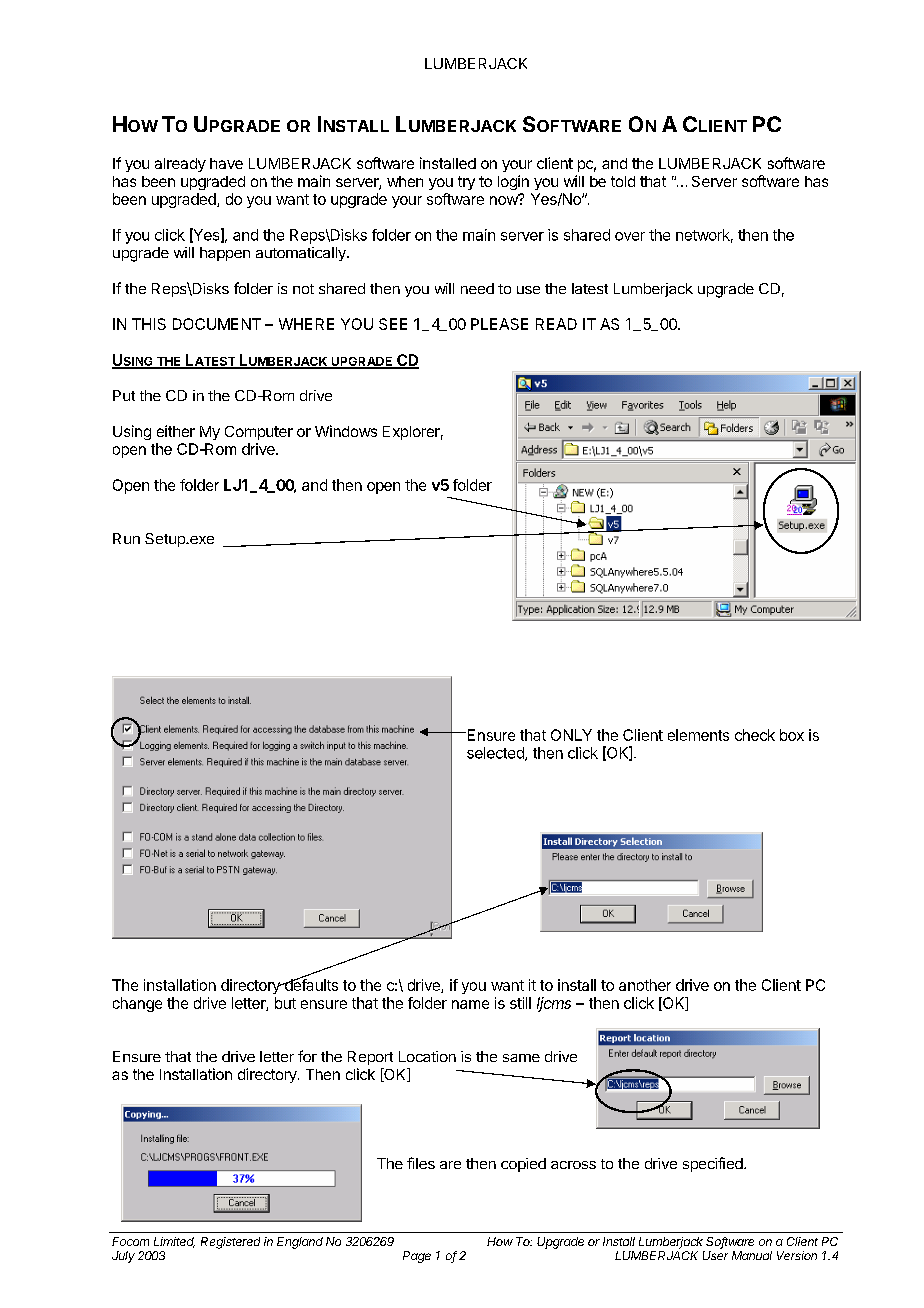 The width and height of the screenshot is (924, 1308). What do you see at coordinates (226, 163) in the screenshot?
I see `have` at bounding box center [226, 163].
